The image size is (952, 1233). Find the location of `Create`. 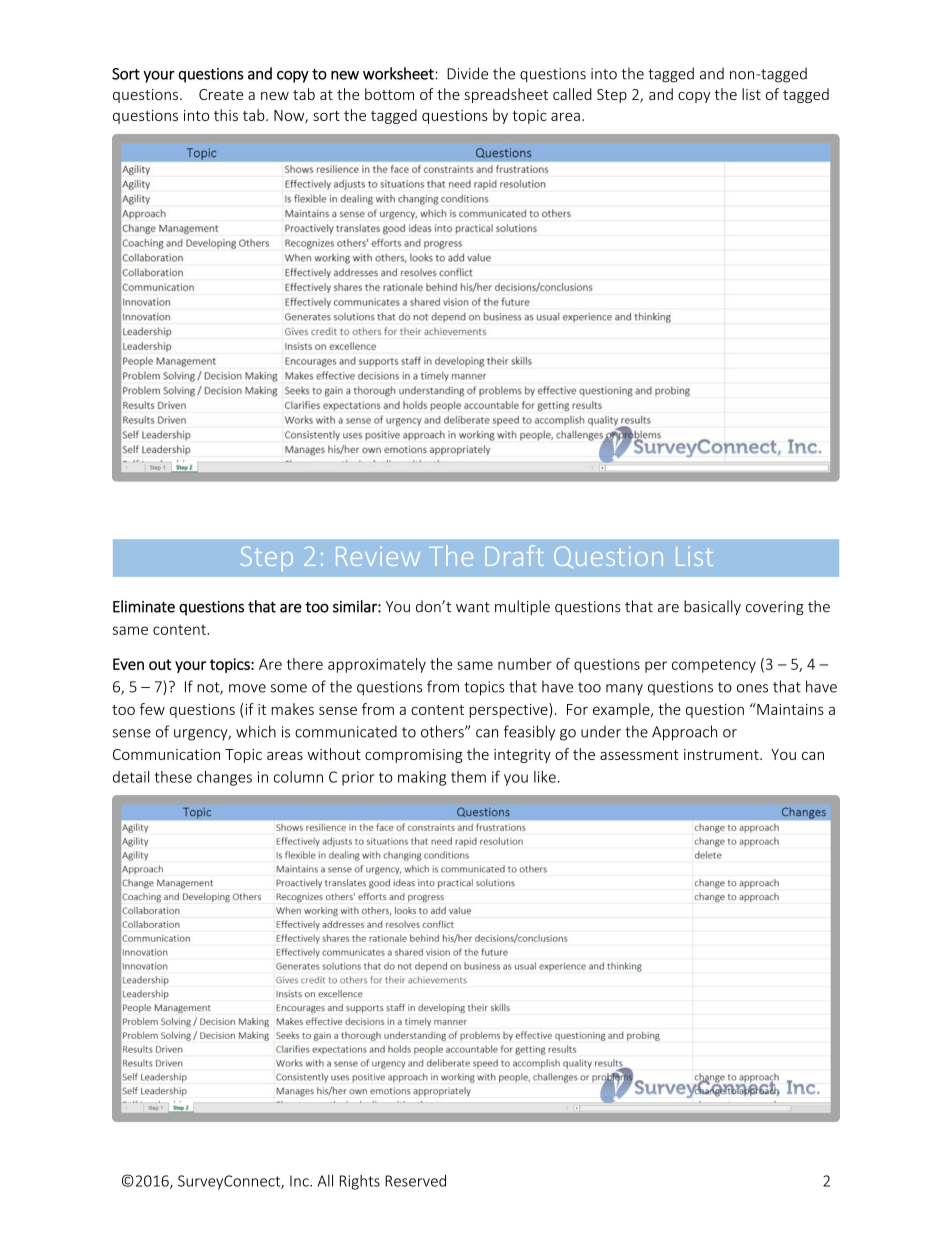

Create is located at coordinates (221, 94).
